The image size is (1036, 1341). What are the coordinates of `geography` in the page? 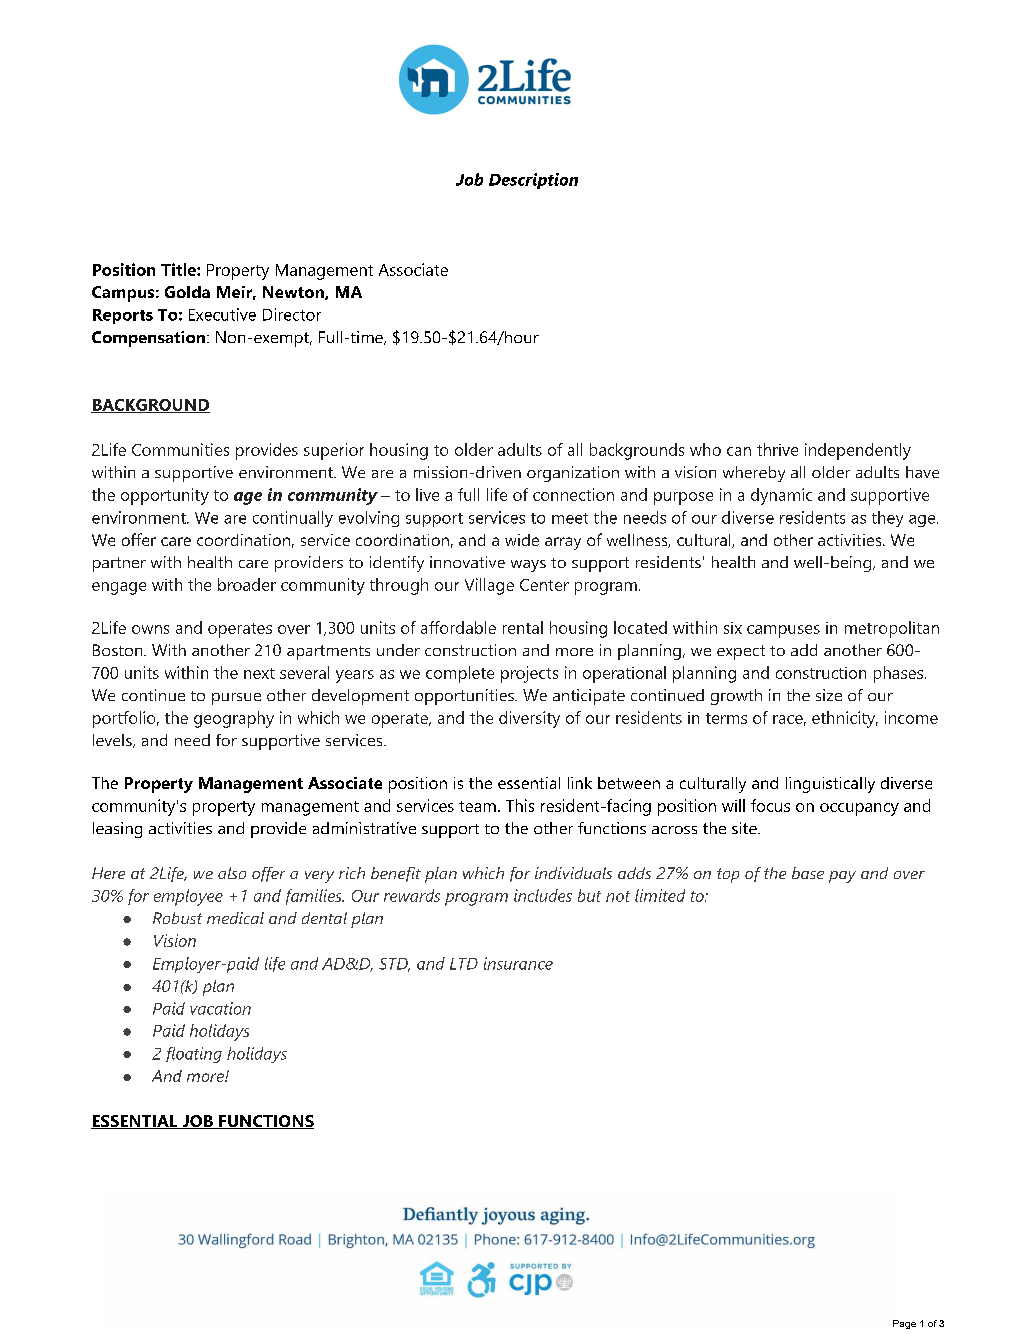 It's located at (234, 719).
